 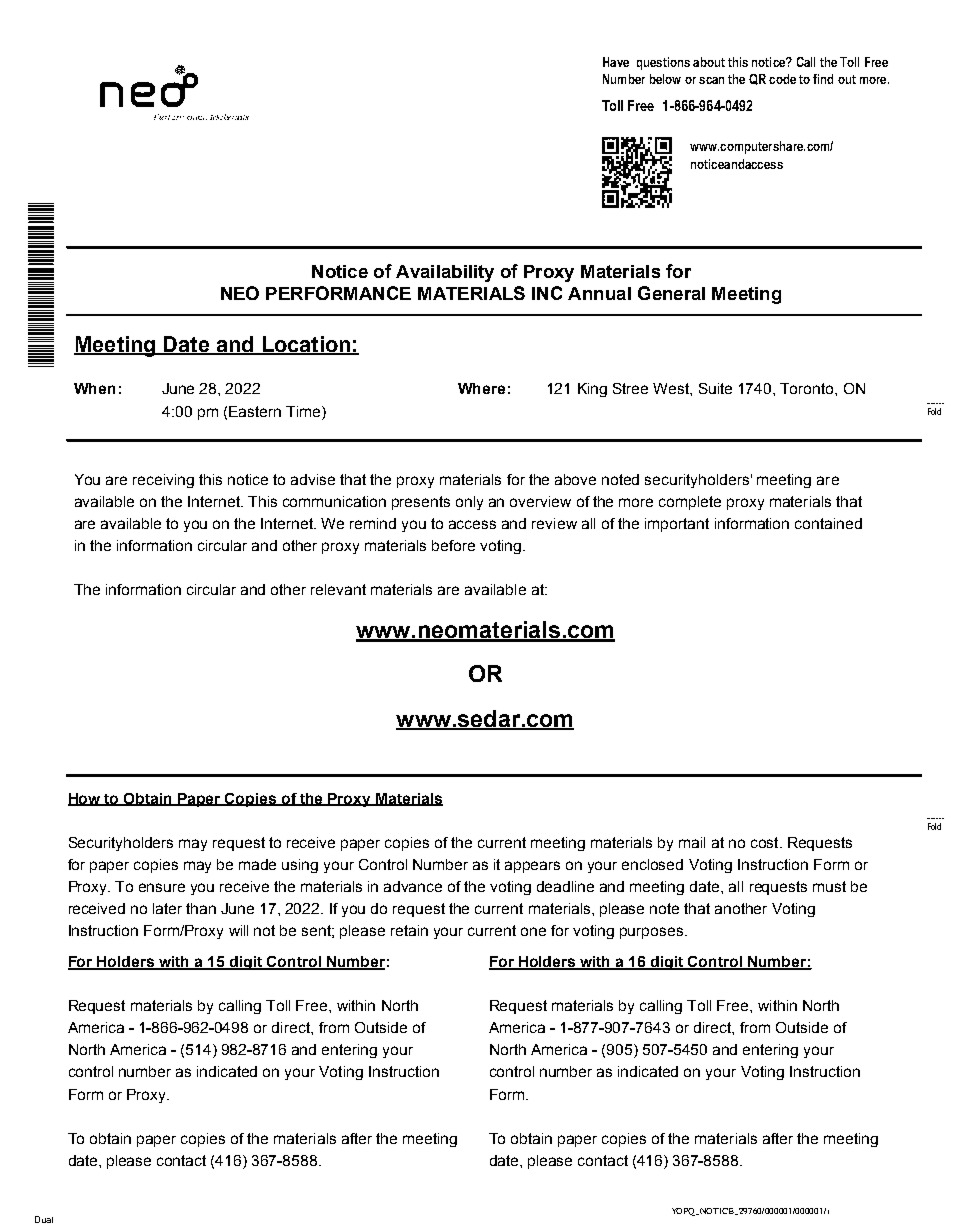 I want to click on scan, so click(x=711, y=80).
